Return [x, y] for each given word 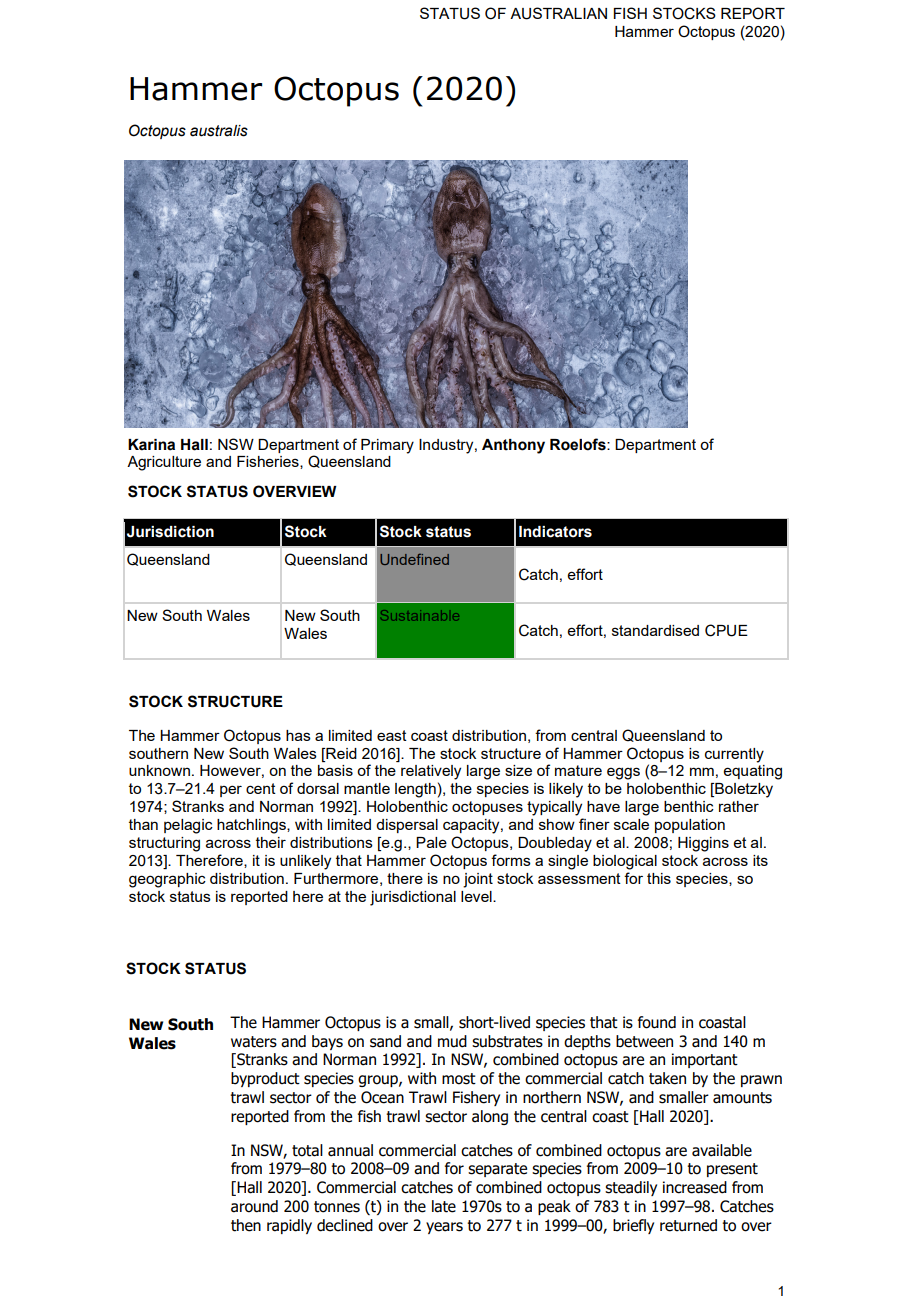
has [298, 735]
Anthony [513, 446]
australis [219, 131]
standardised [655, 630]
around [254, 1206]
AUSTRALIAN [558, 13]
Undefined [414, 559]
